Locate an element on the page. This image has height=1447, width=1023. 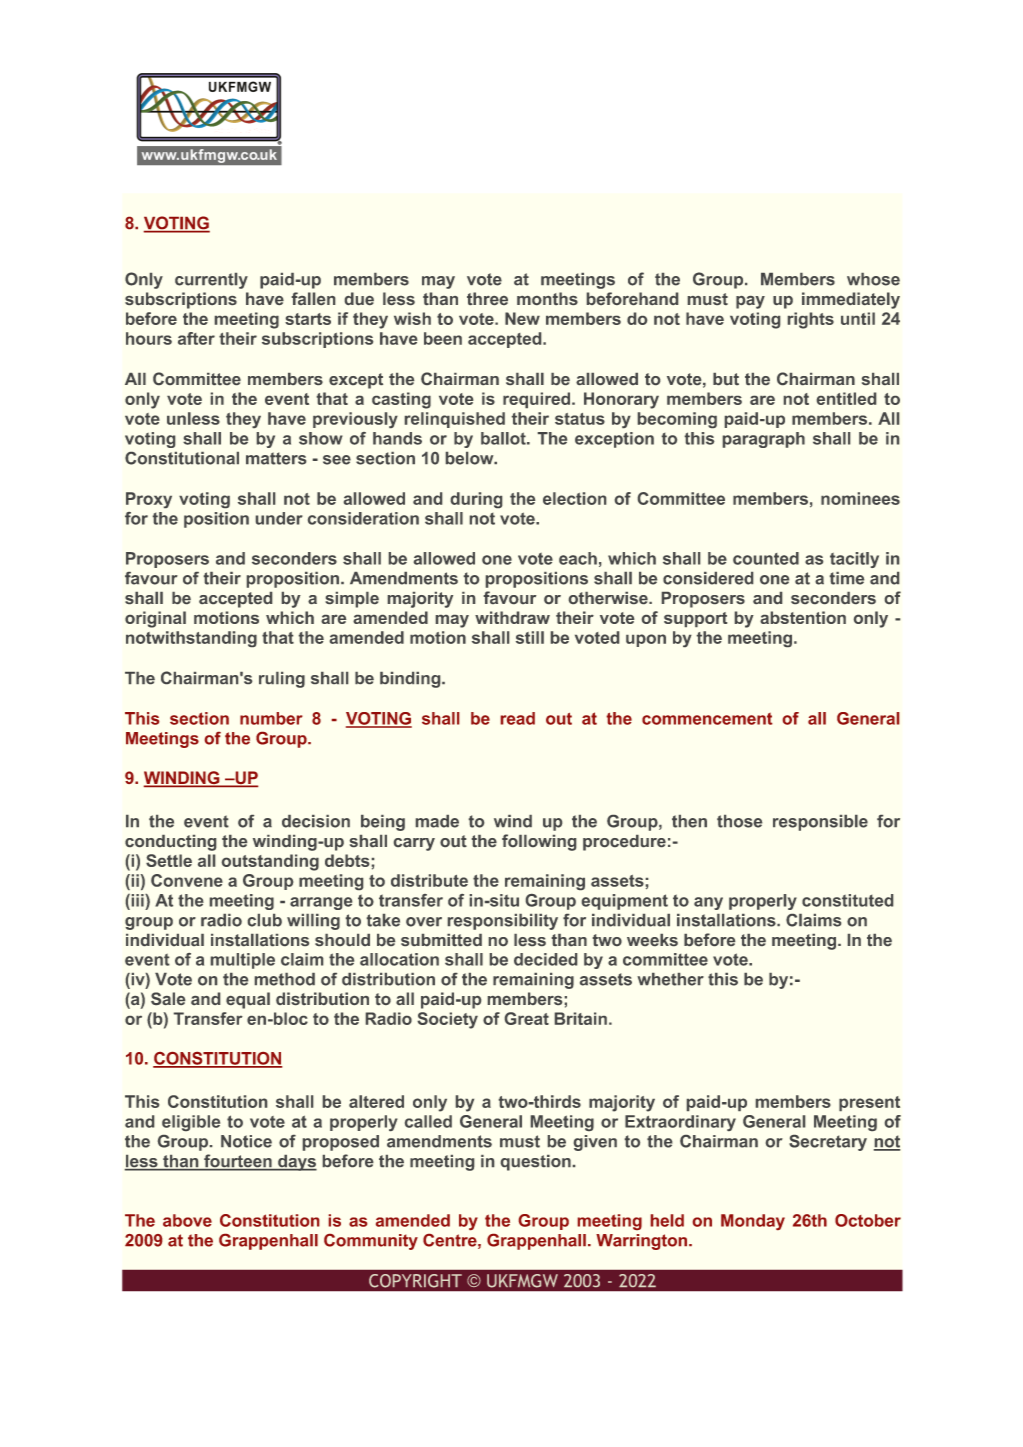
question is located at coordinates (536, 1163).
